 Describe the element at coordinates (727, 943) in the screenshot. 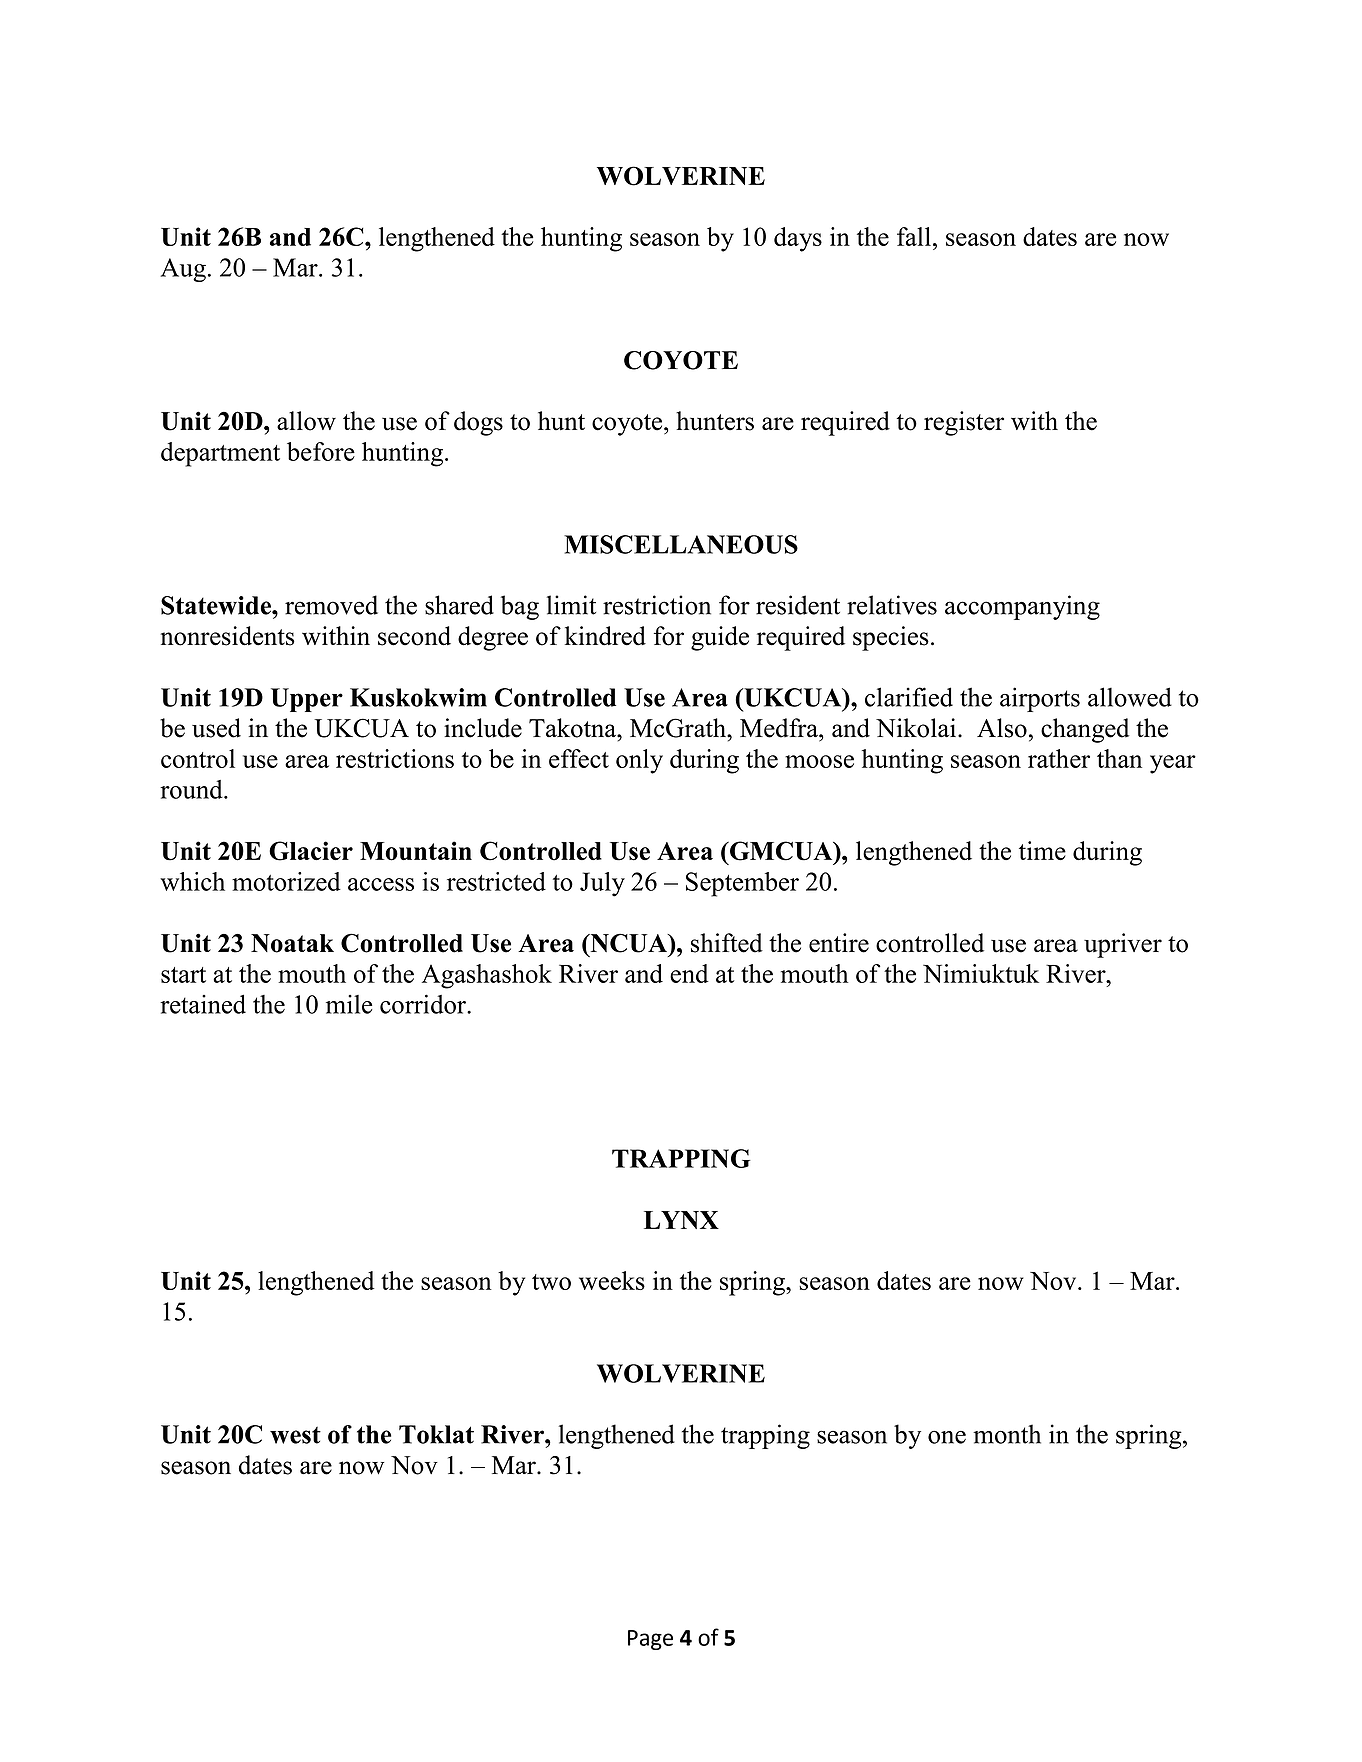

I see `shifted` at that location.
